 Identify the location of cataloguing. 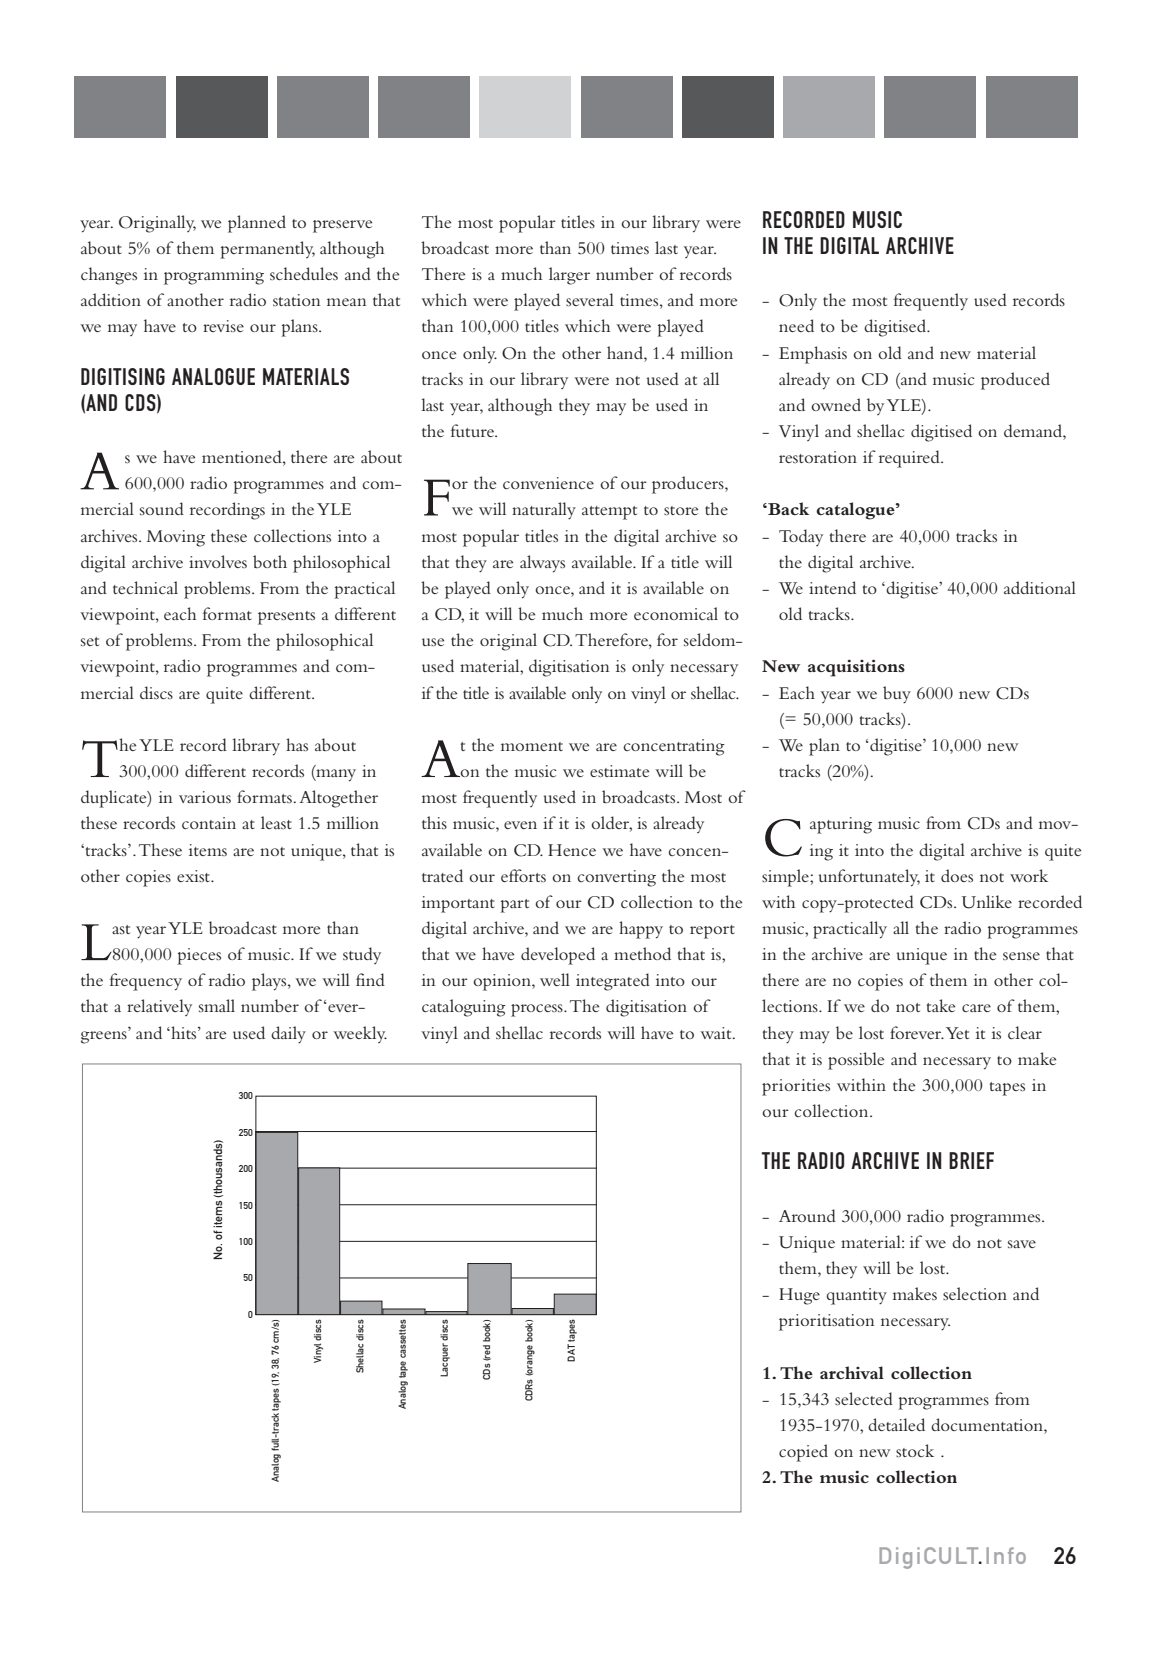
(464, 1008).
